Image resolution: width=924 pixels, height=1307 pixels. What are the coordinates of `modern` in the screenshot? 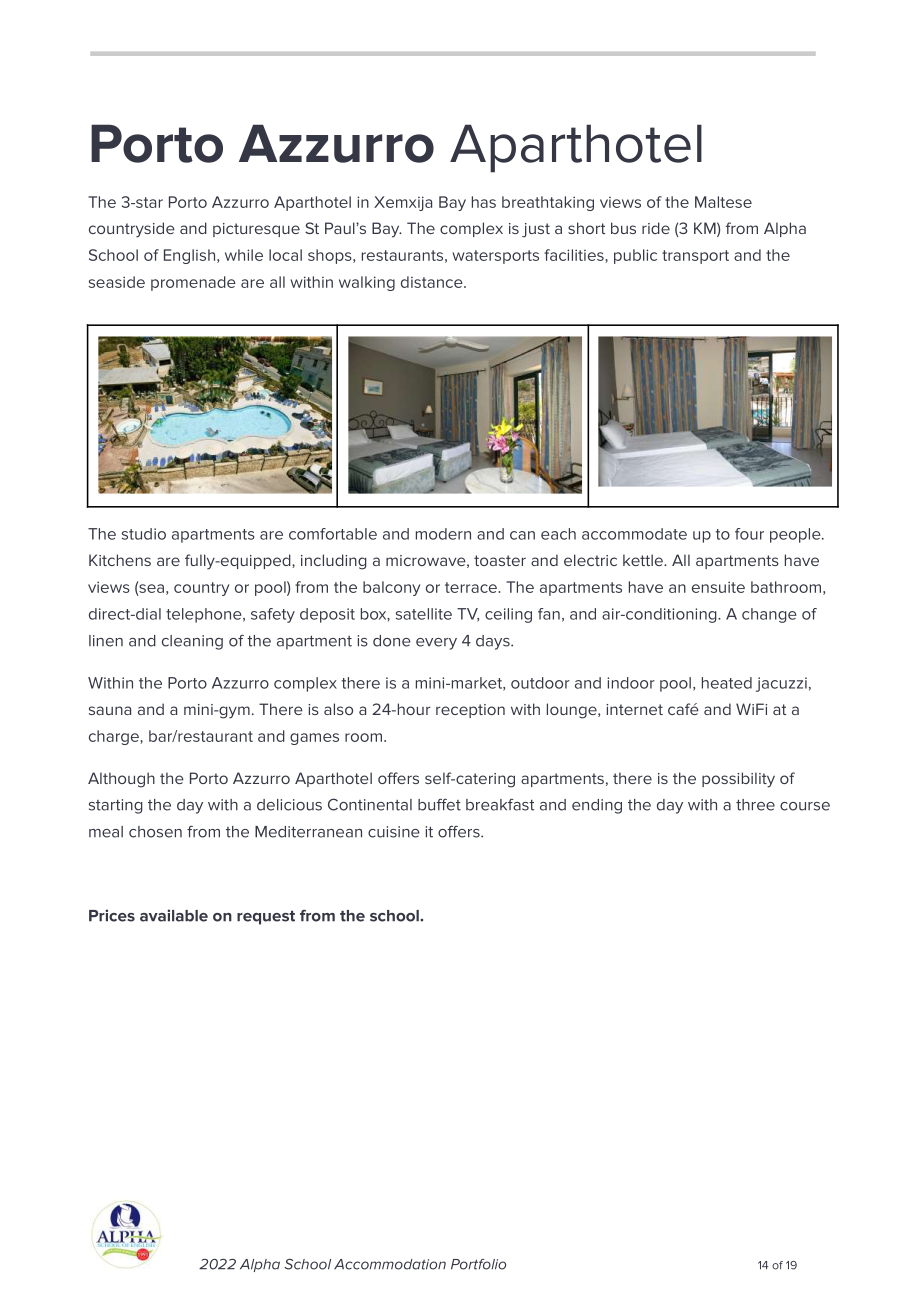 It's located at (443, 534).
